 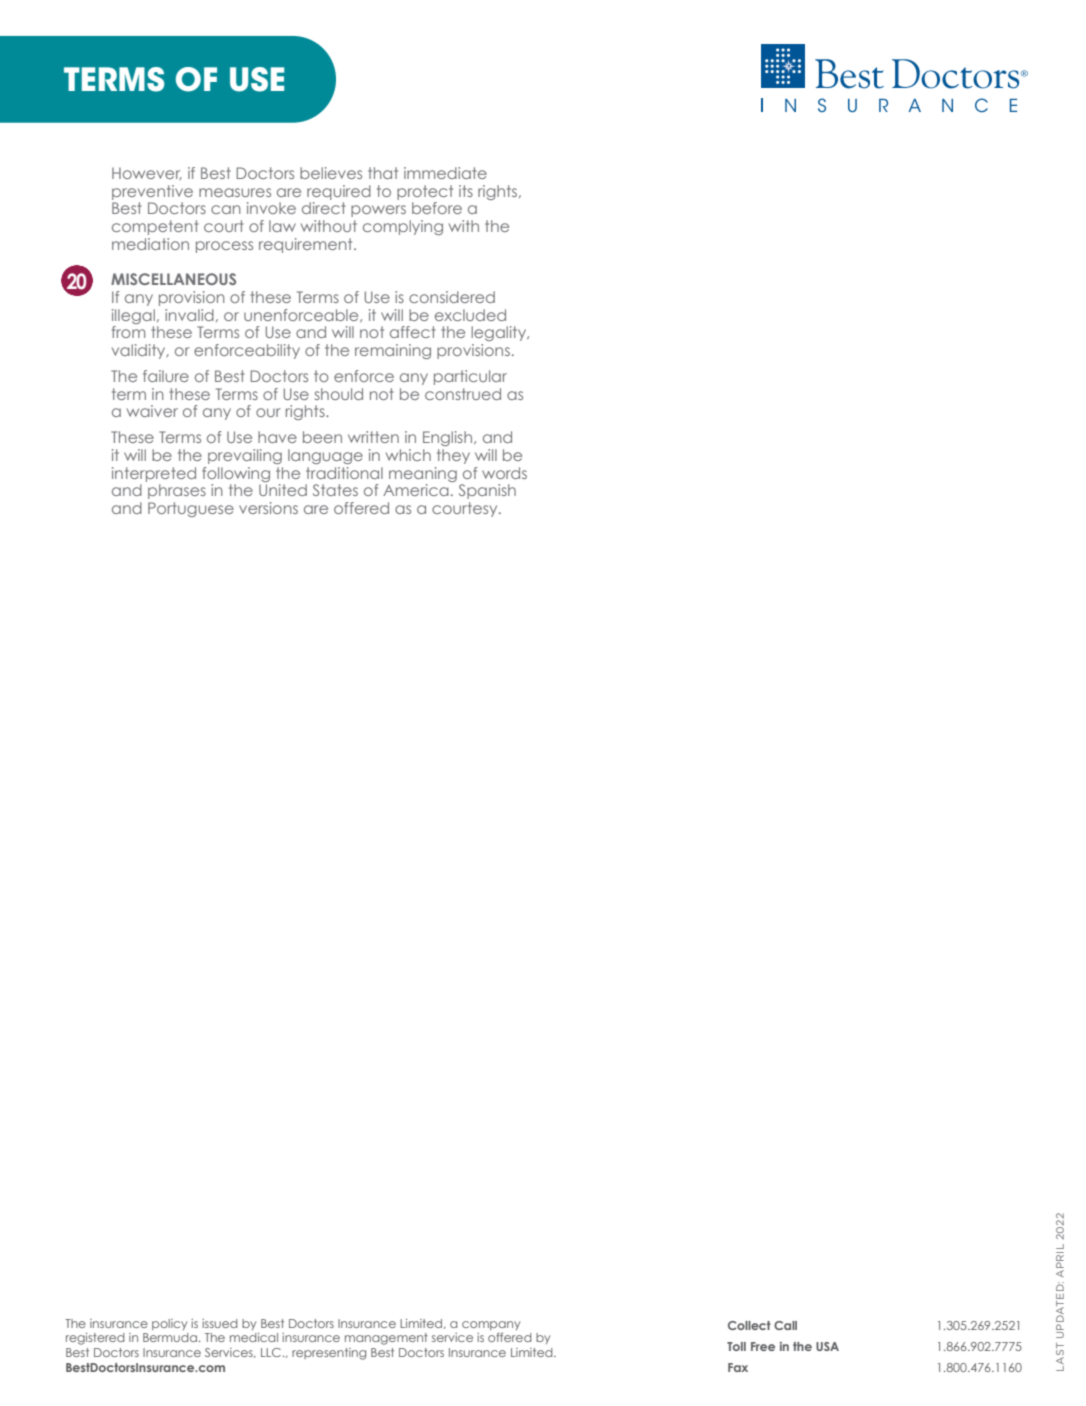 I want to click on Collect, so click(x=749, y=1325).
